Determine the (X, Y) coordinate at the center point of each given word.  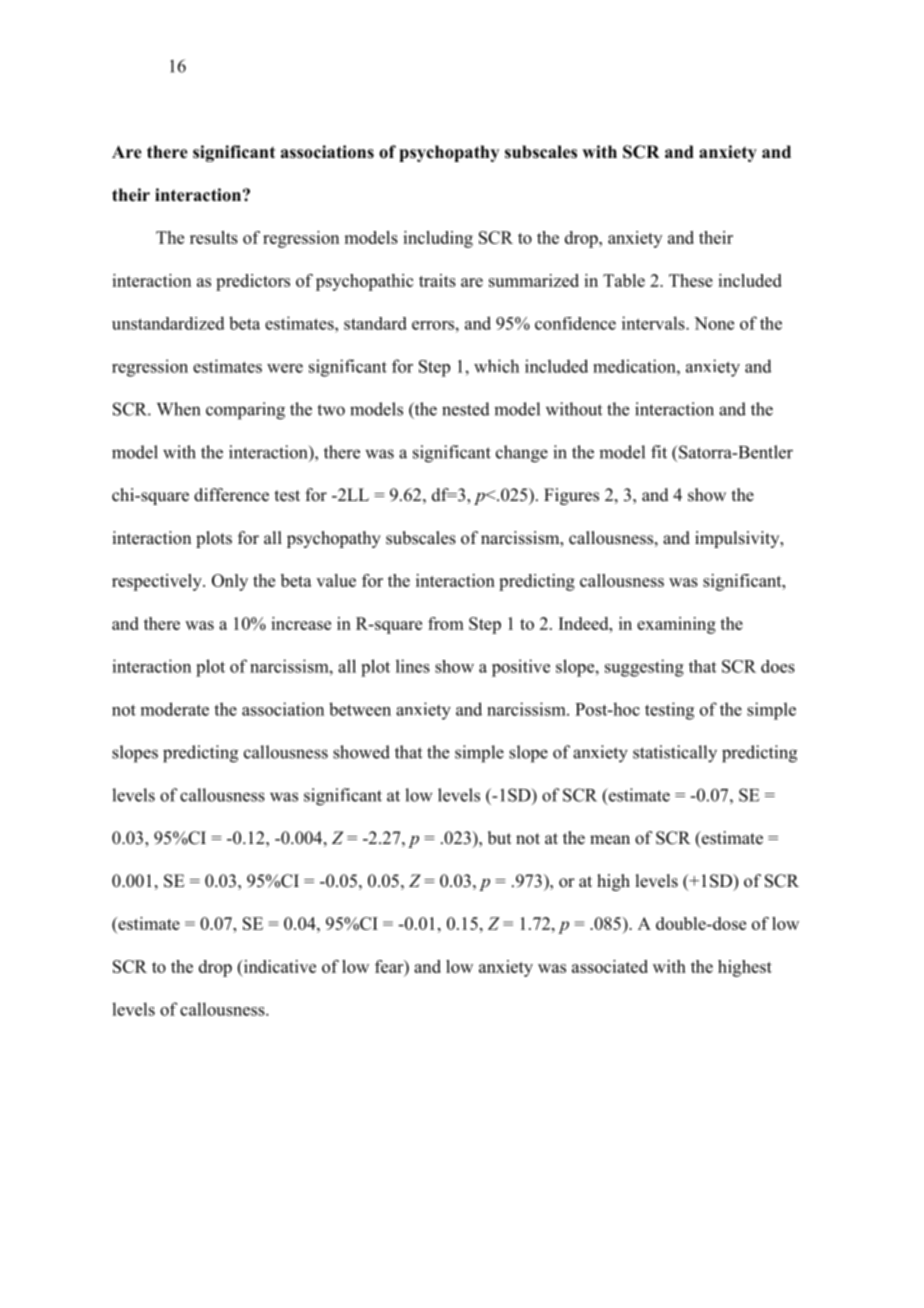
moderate (175, 709)
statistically (675, 754)
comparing (245, 411)
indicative (278, 966)
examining (676, 625)
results (214, 237)
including (438, 239)
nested (466, 409)
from (446, 623)
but (499, 838)
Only (230, 582)
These (691, 280)
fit (659, 452)
